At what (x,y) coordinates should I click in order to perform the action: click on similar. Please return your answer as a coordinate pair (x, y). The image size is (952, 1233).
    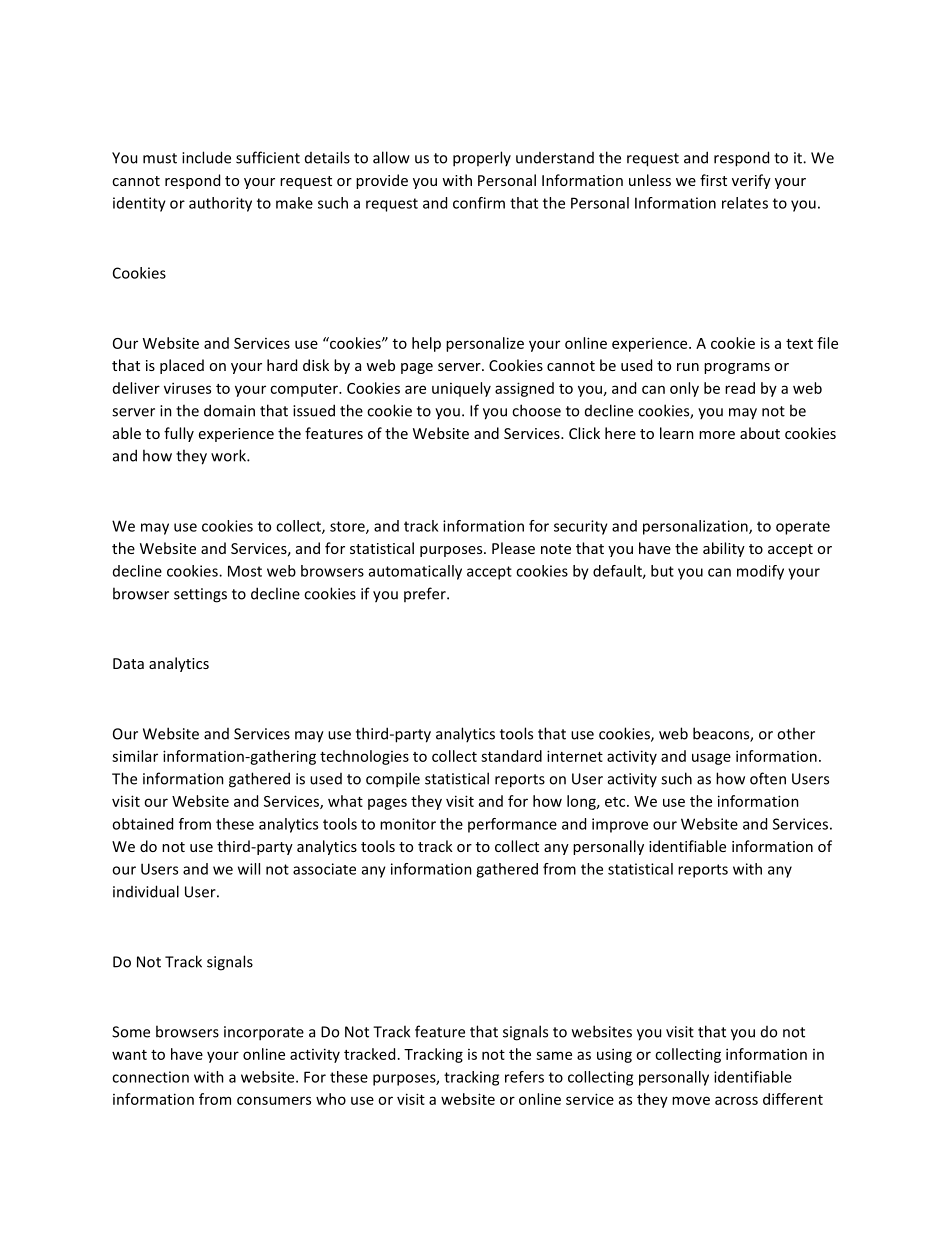
    Looking at the image, I should click on (135, 756).
